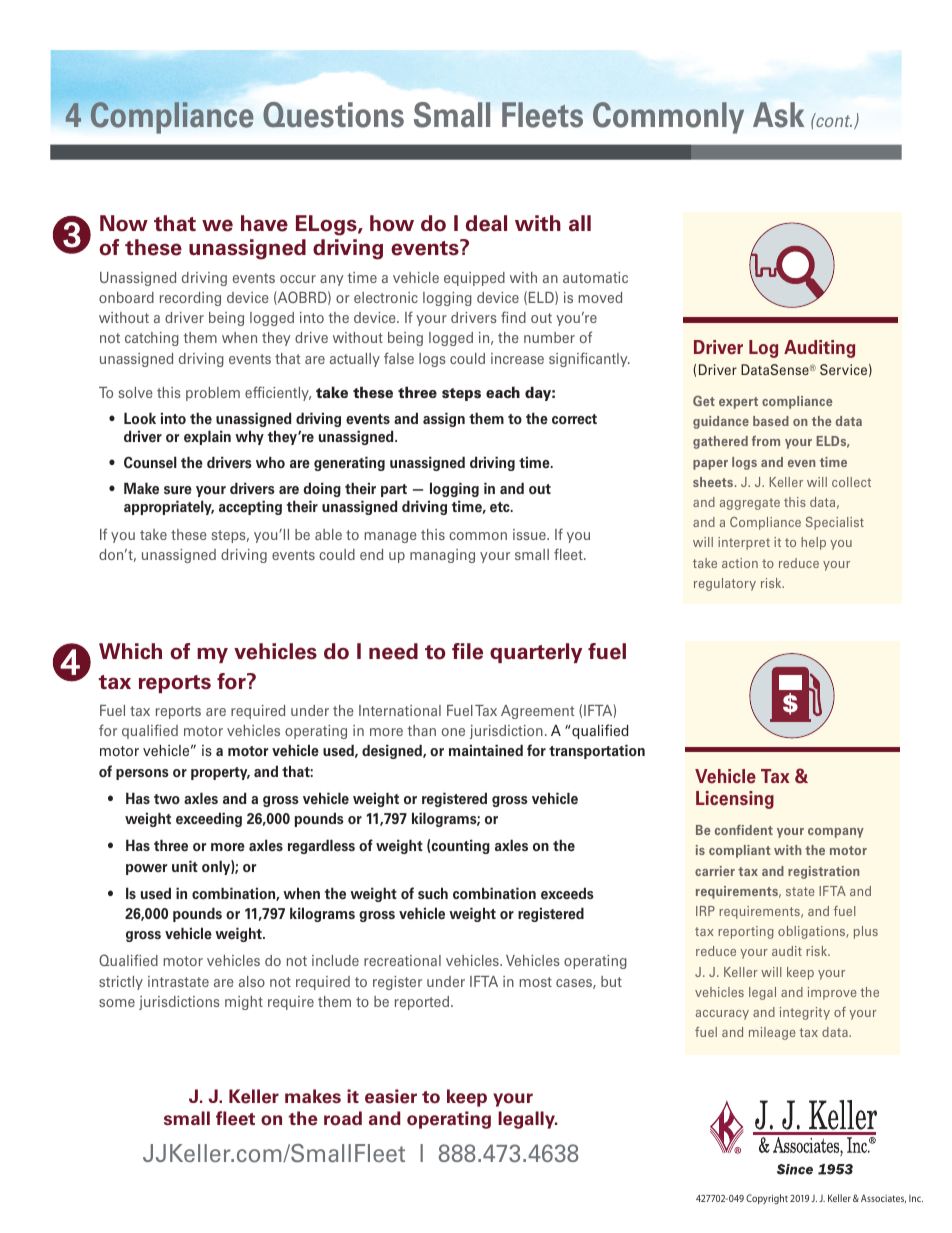 The height and width of the screenshot is (1233, 952). What do you see at coordinates (264, 223) in the screenshot?
I see `have` at bounding box center [264, 223].
